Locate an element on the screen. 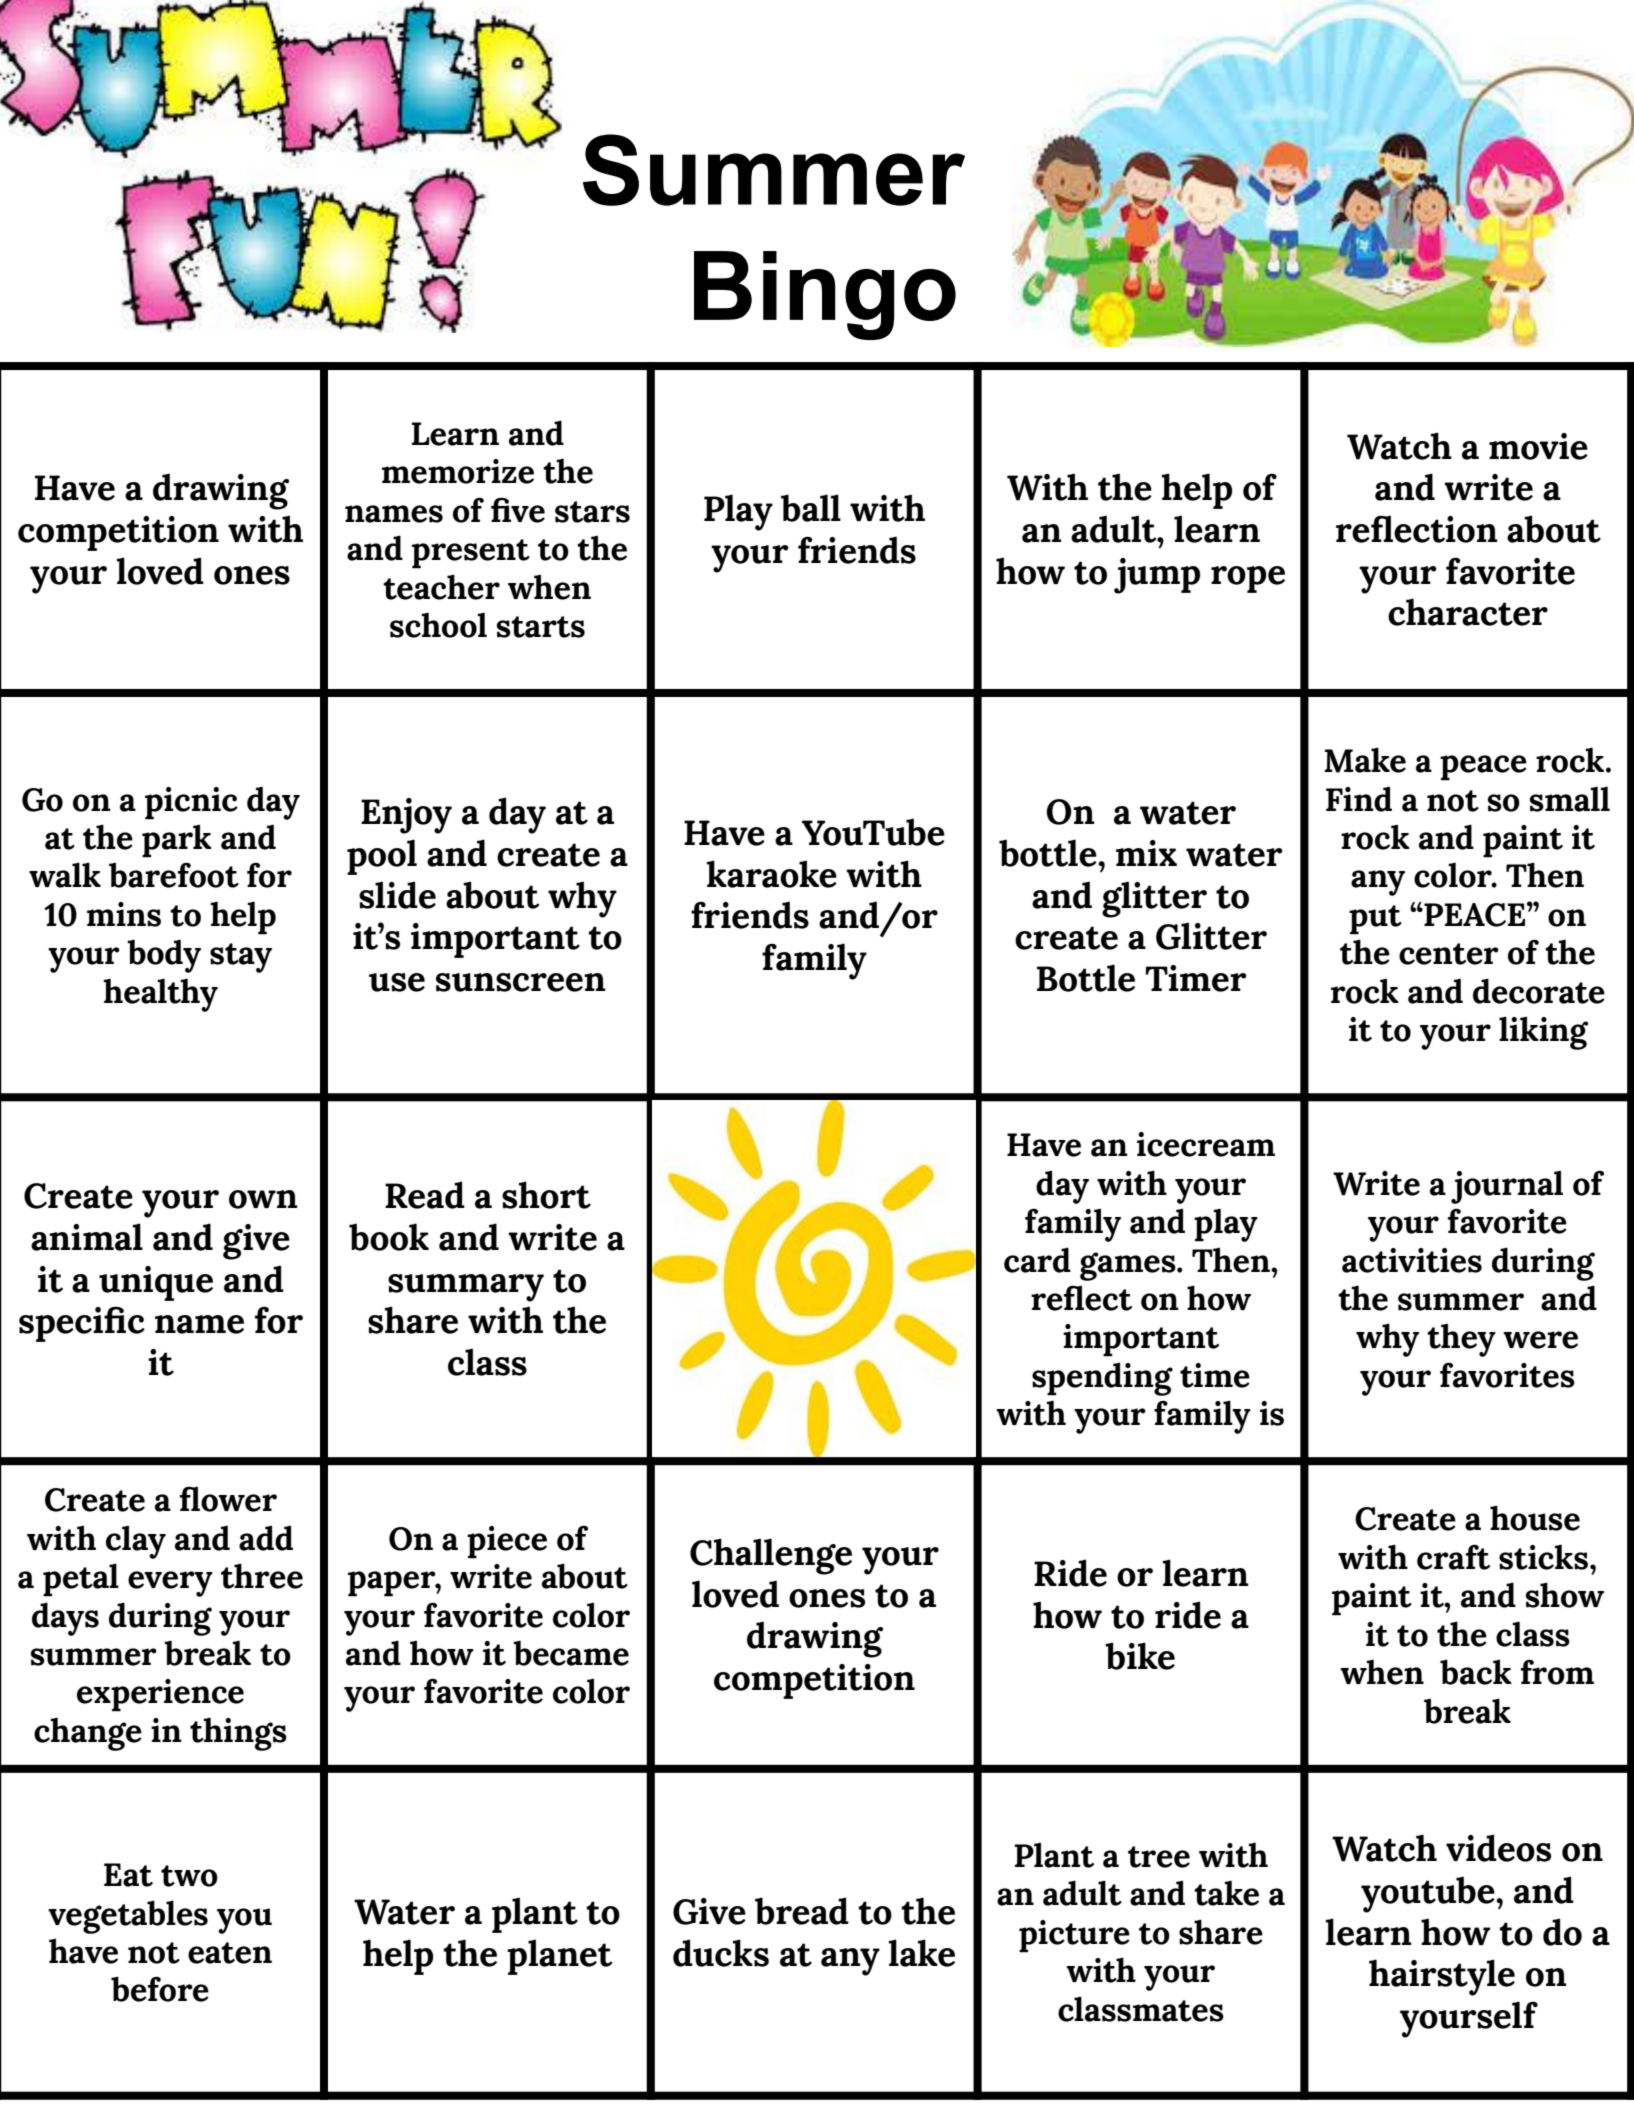  movie is located at coordinates (1538, 446).
